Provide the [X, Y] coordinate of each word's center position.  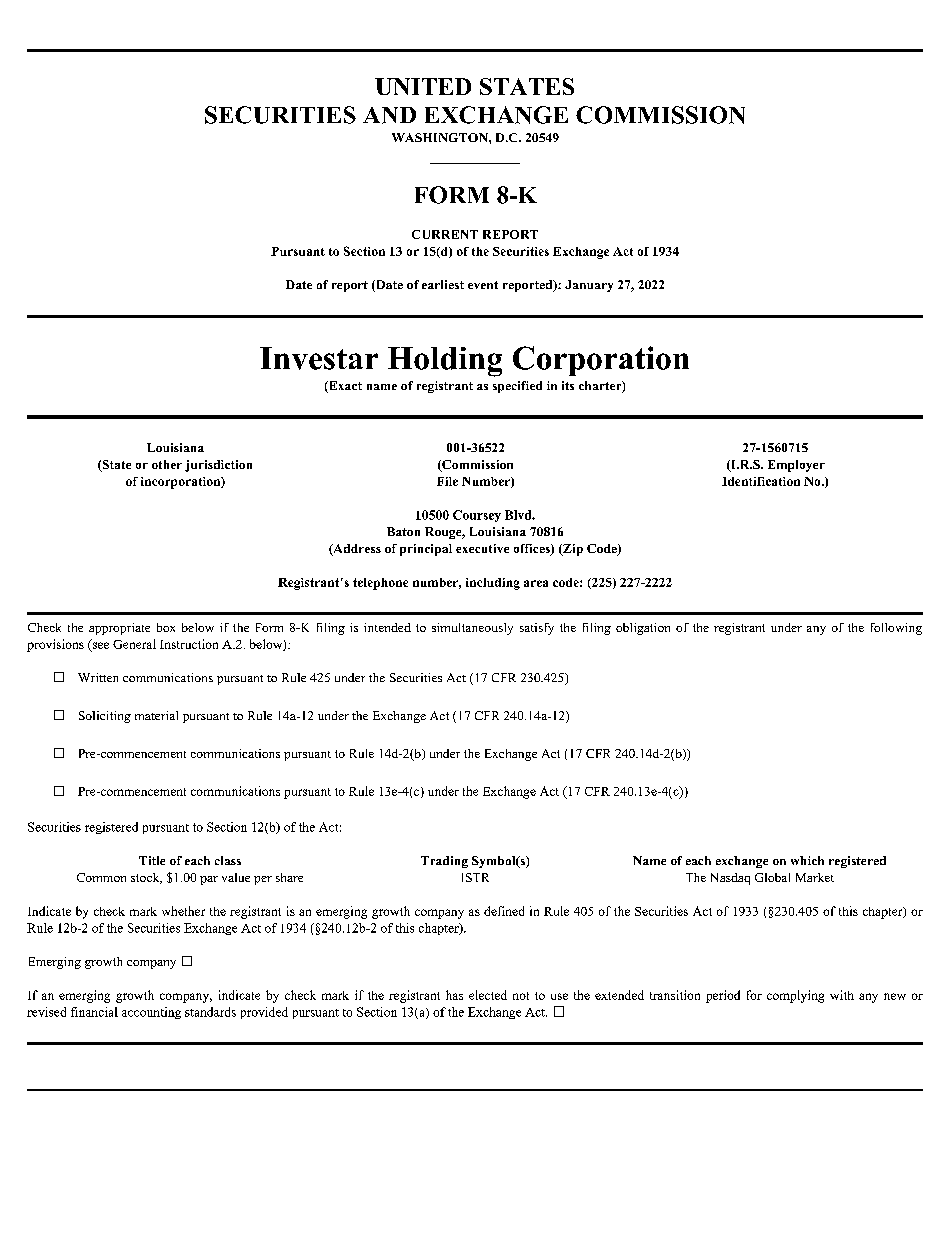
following [896, 629]
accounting [151, 1013]
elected [488, 995]
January [589, 286]
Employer [796, 466]
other [167, 464]
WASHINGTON [441, 137]
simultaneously [472, 629]
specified [517, 387]
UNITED [423, 86]
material [156, 715]
